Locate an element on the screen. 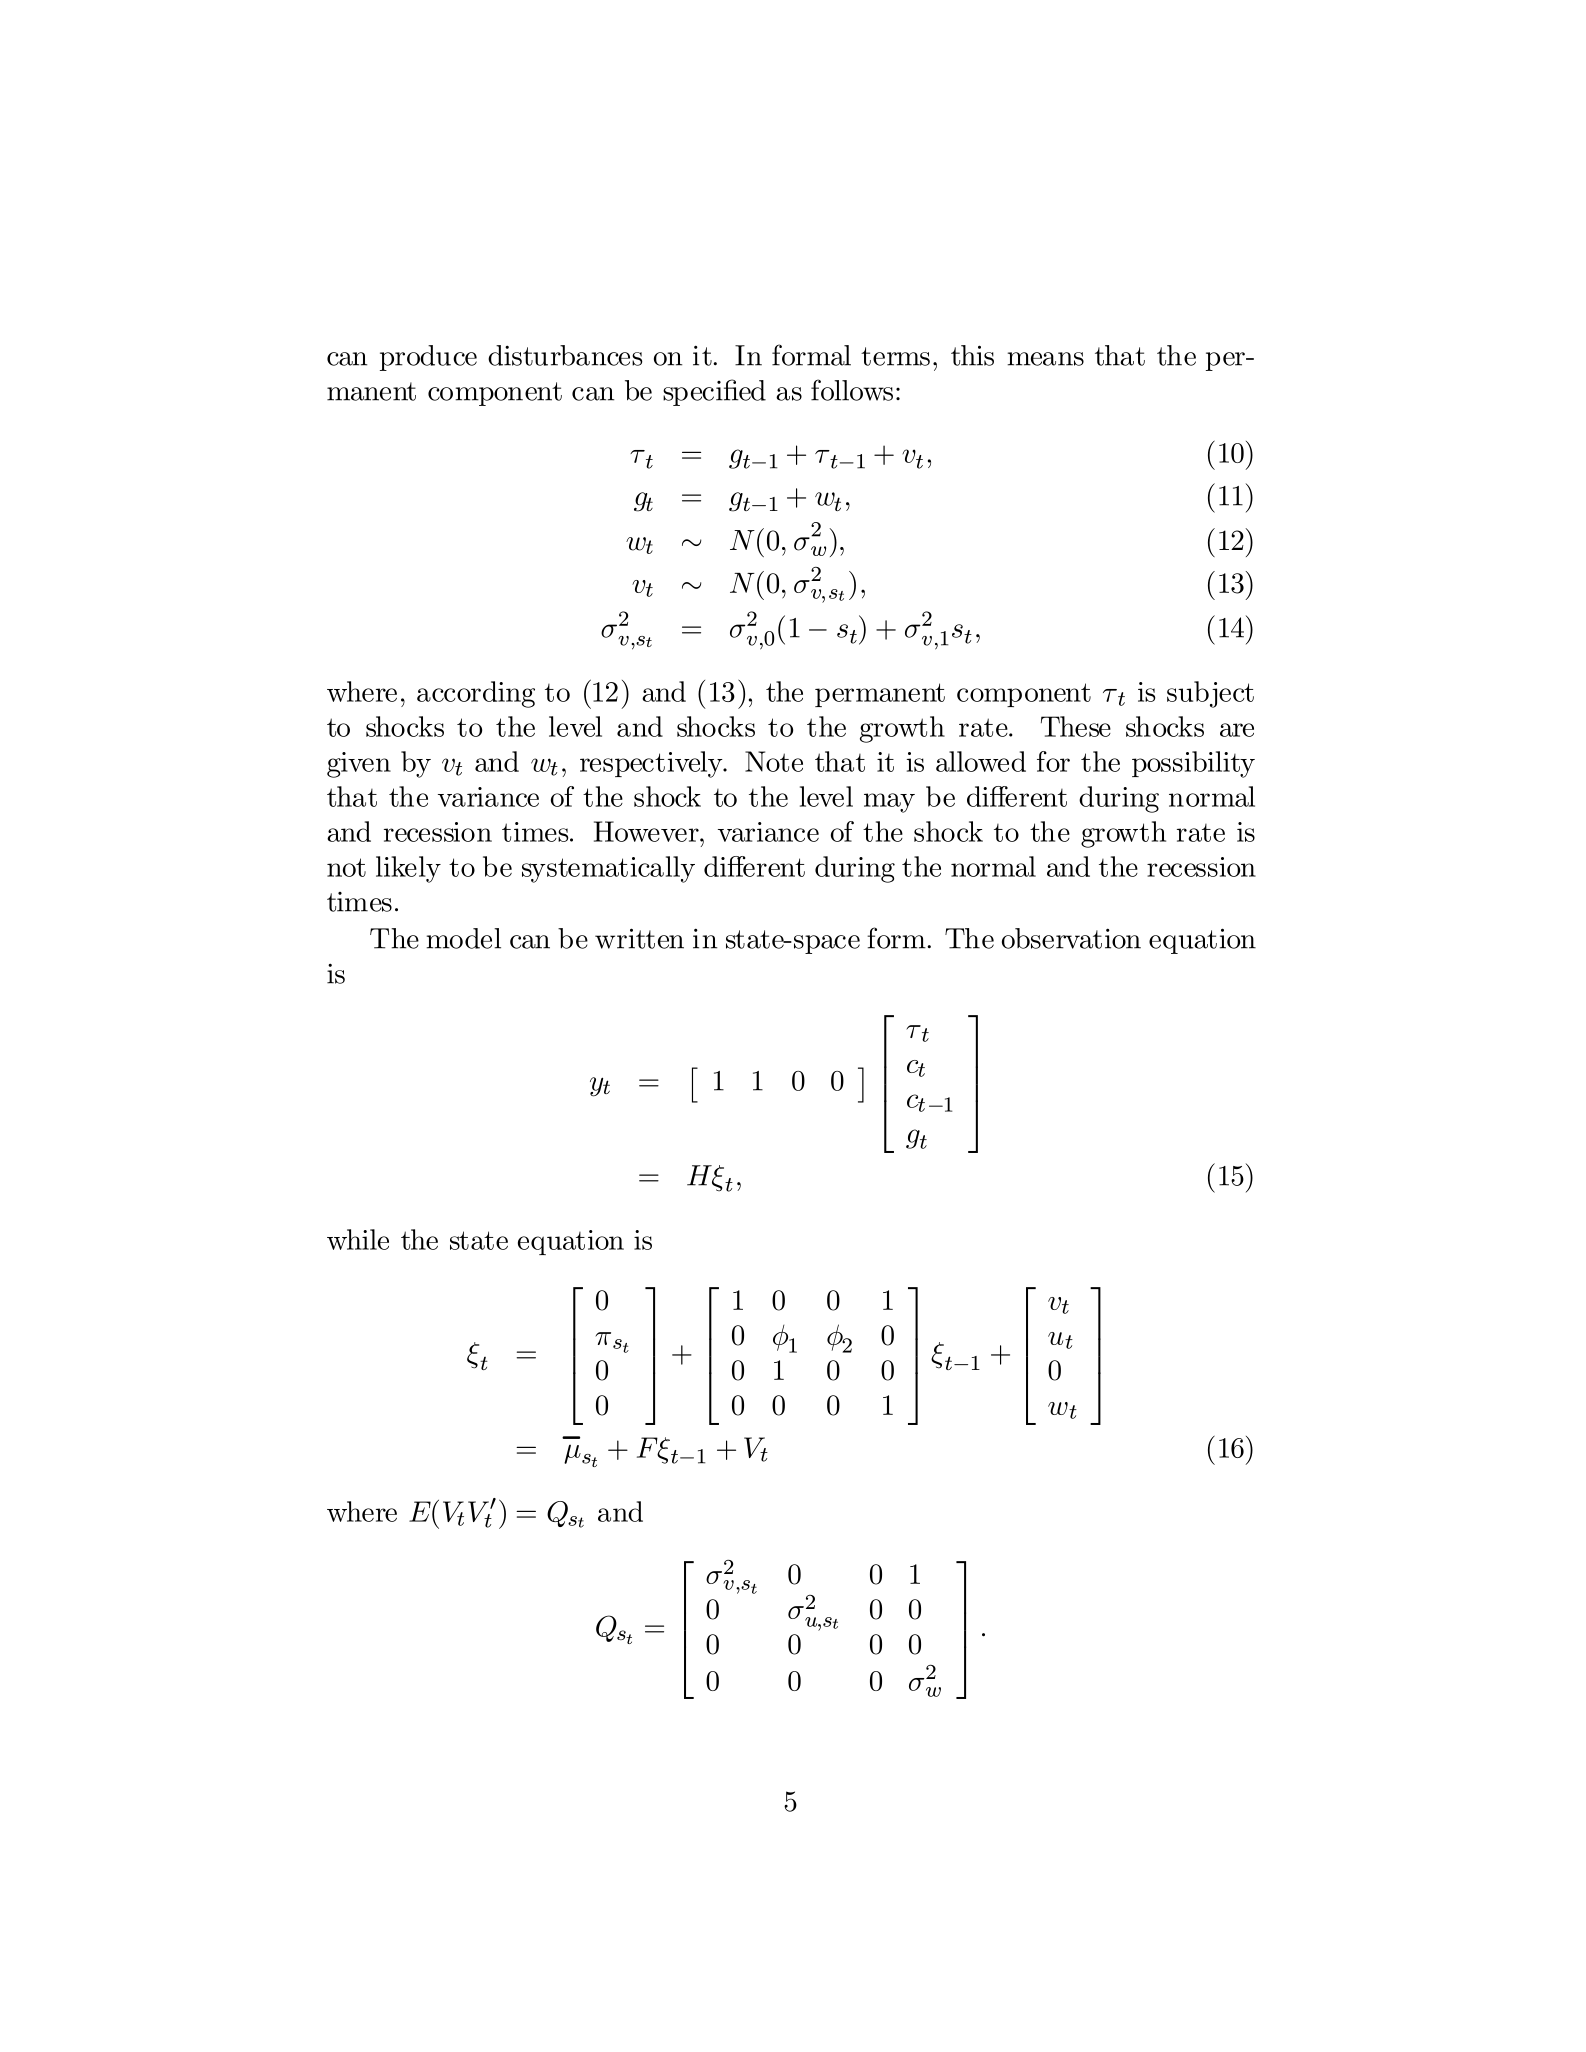 The width and height of the screenshot is (1586, 2052). Note is located at coordinates (774, 761).
